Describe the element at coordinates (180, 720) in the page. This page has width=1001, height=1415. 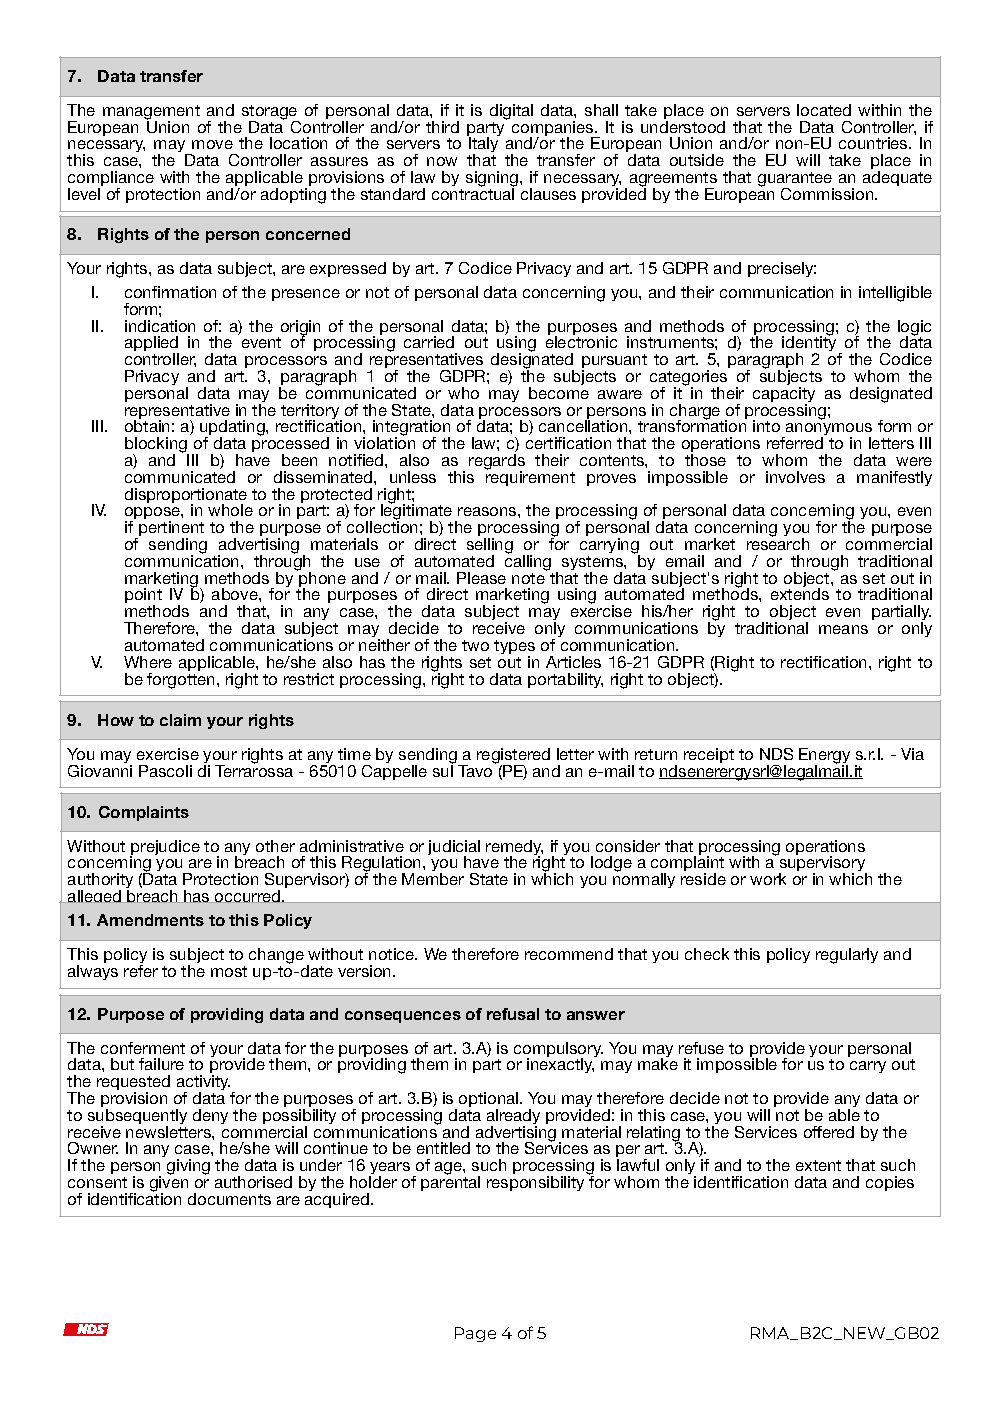
I see `claim` at that location.
